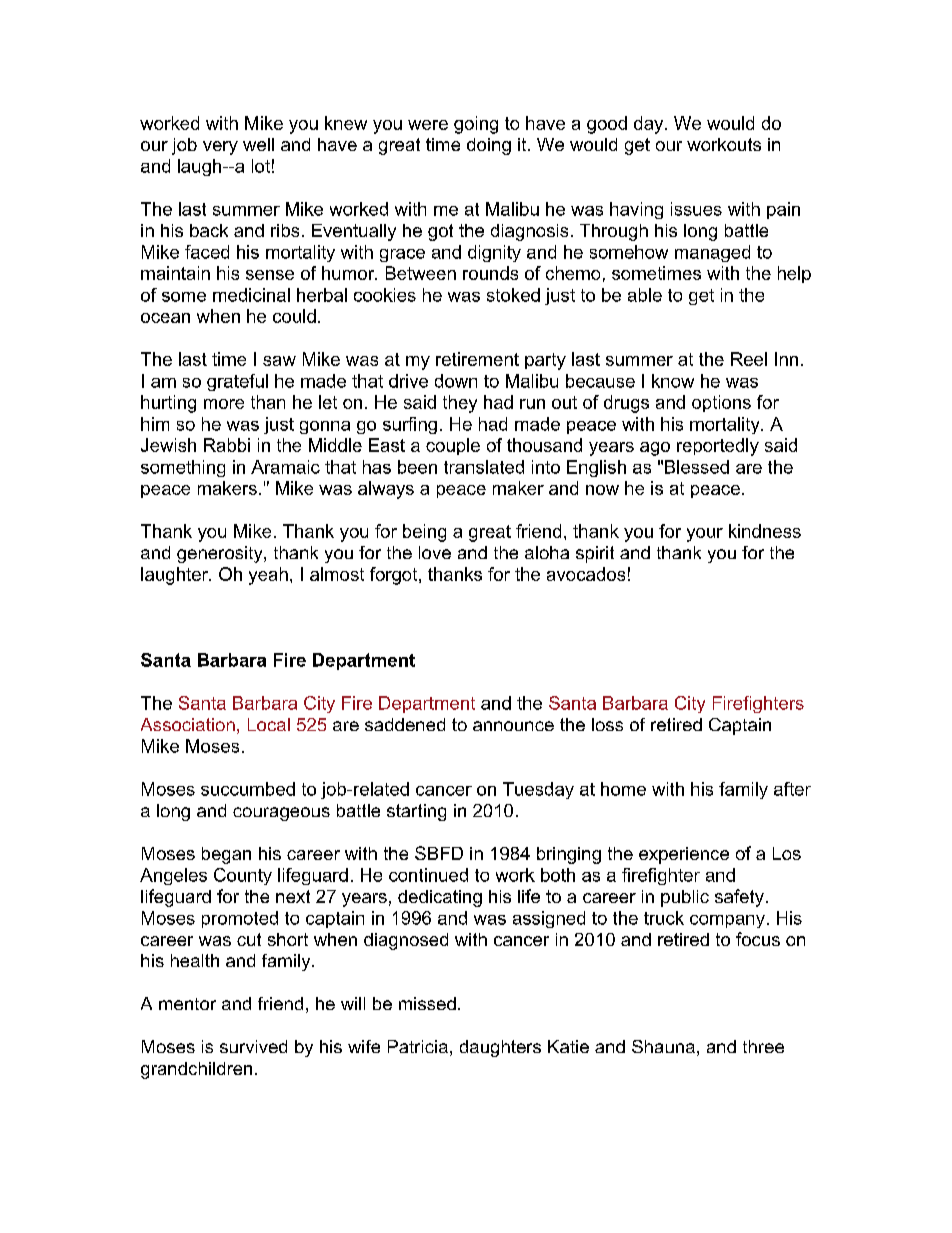 This image has height=1233, width=952. Describe the element at coordinates (513, 726) in the image. I see `announce` at that location.
